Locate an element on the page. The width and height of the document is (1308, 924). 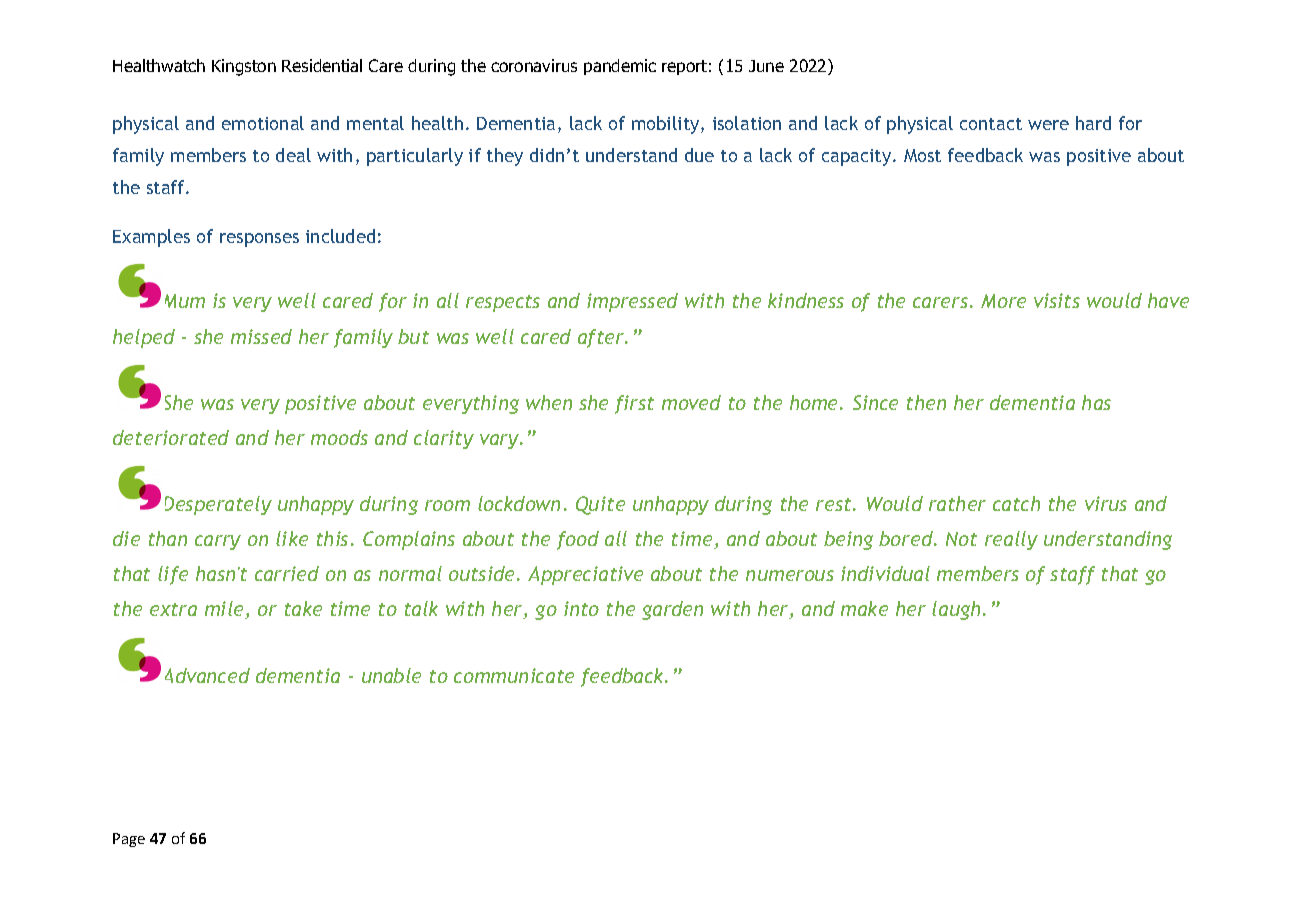
Page is located at coordinates (129, 840).
